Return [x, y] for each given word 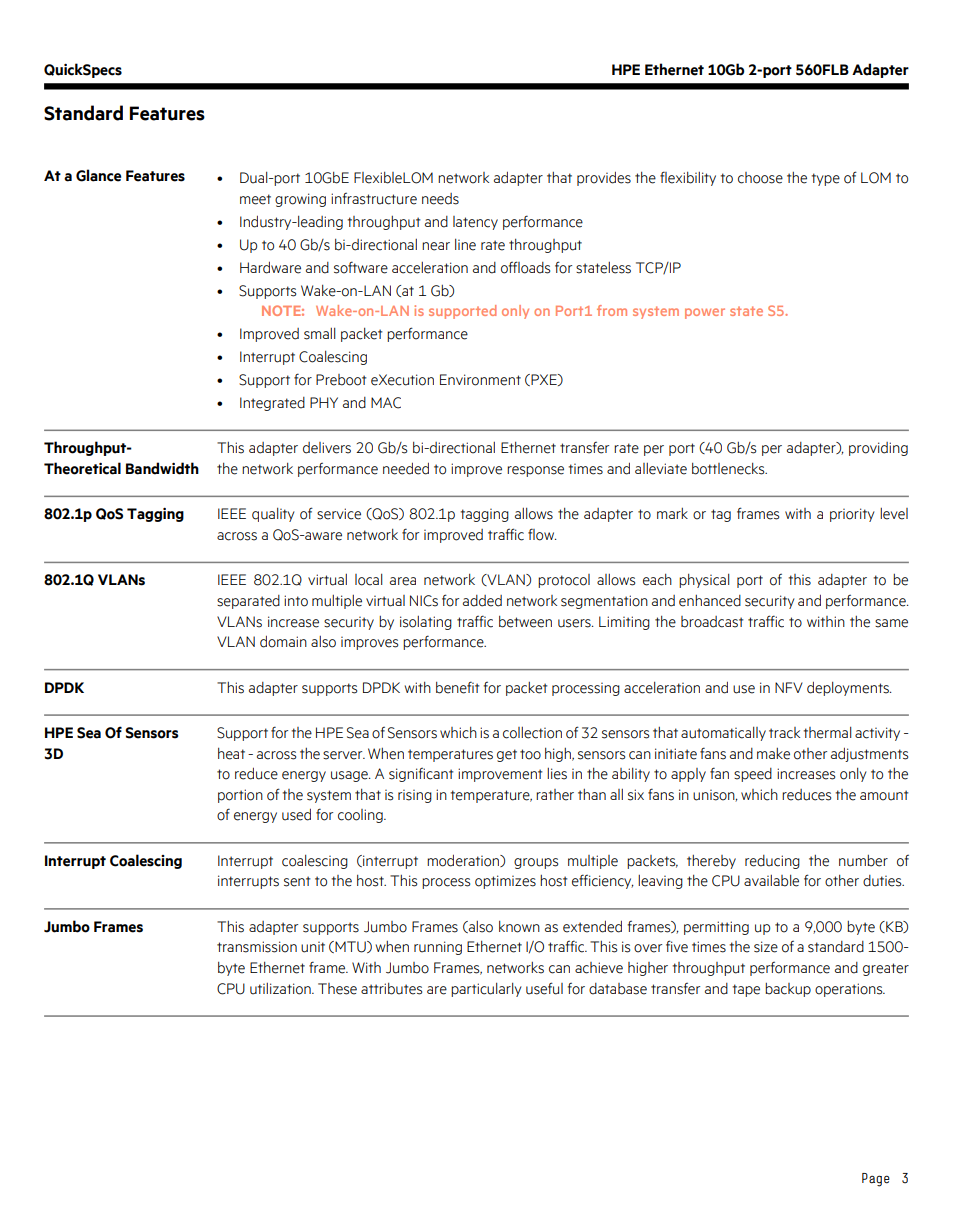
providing [878, 449]
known [519, 927]
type [826, 179]
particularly [486, 990]
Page [876, 1180]
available [771, 881]
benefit [457, 687]
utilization [281, 989]
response [535, 471]
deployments [849, 688]
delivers [327, 448]
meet [255, 199]
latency [475, 223]
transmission [257, 947]
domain [283, 641]
